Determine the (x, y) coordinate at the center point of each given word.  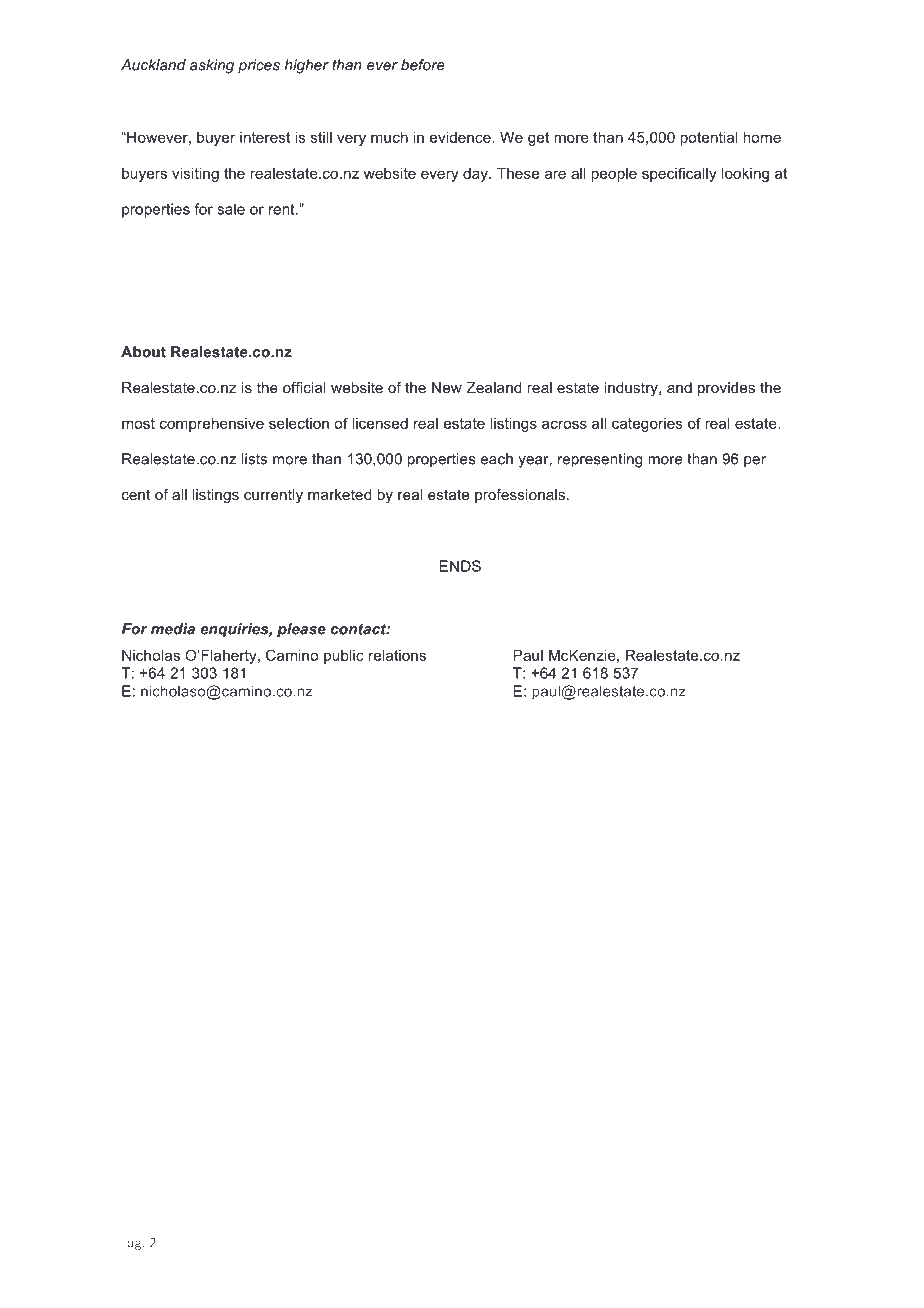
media (173, 629)
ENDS (460, 566)
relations (397, 655)
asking (212, 66)
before (423, 65)
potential (709, 139)
